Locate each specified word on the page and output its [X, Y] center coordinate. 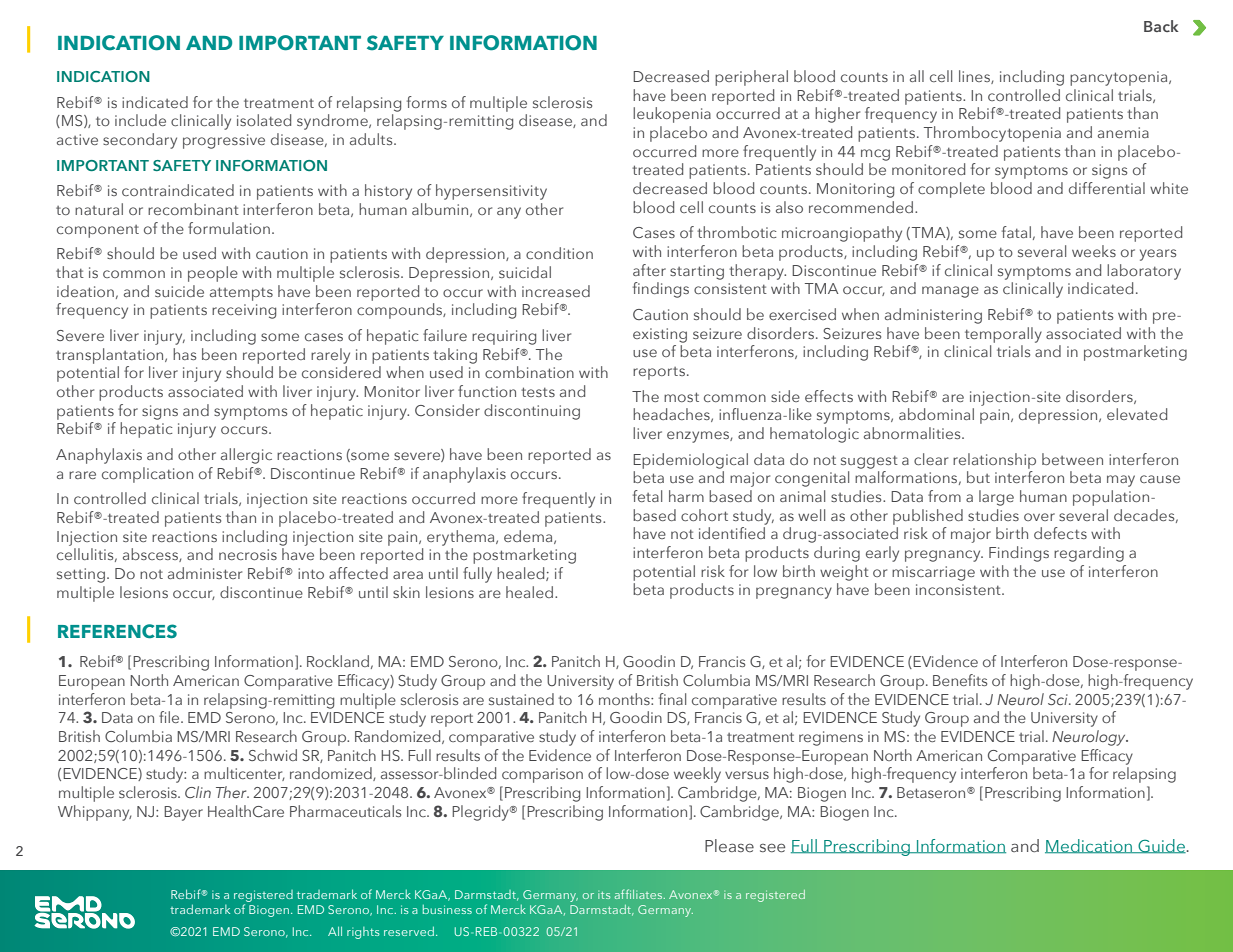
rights [363, 933]
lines [975, 77]
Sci [1059, 699]
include [140, 120]
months [625, 699]
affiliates [640, 894]
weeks [1094, 251]
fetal [647, 496]
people [213, 274]
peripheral [751, 78]
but [978, 477]
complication [147, 475]
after [649, 270]
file [170, 717]
